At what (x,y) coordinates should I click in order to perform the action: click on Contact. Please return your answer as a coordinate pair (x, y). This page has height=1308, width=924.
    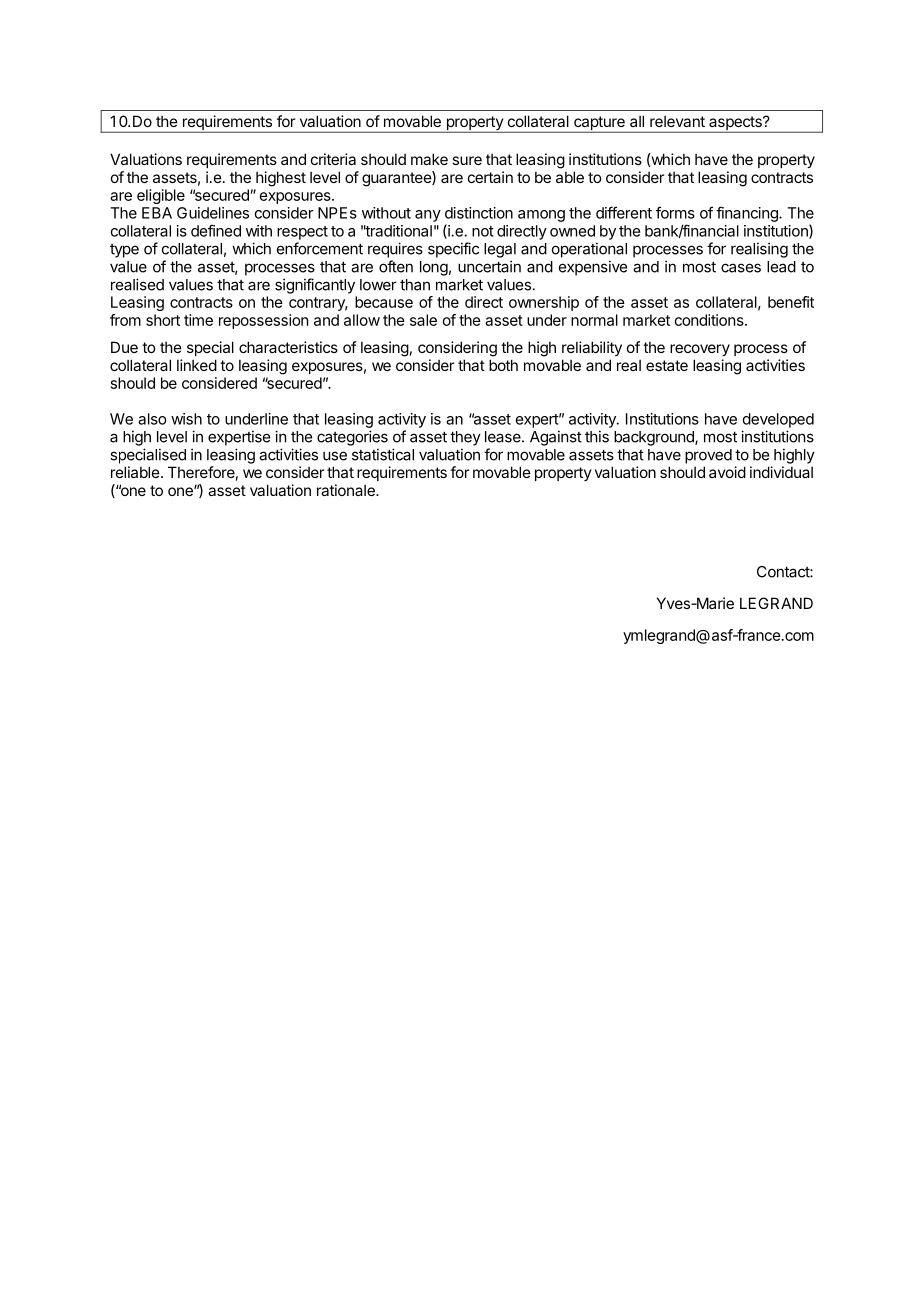
    Looking at the image, I should click on (784, 572).
